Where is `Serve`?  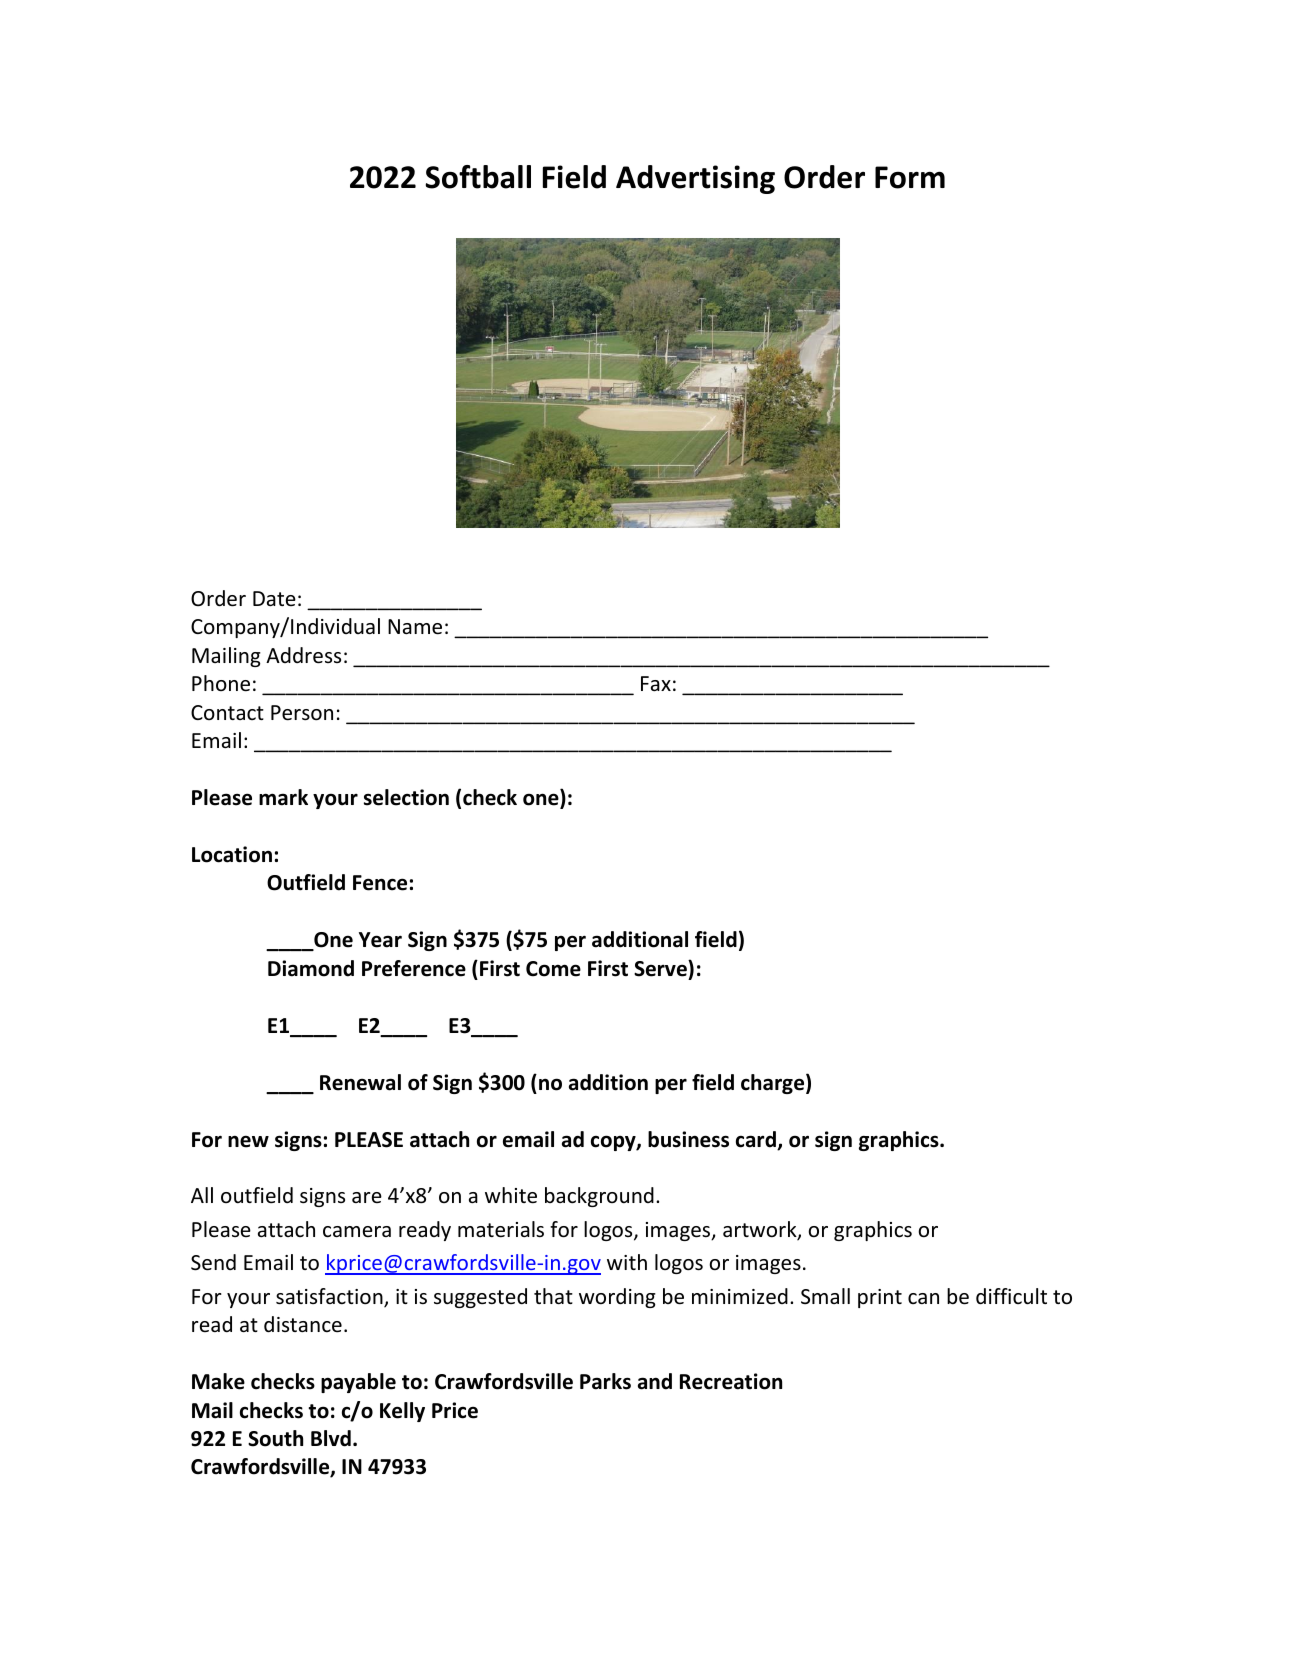 Serve is located at coordinates (661, 968).
